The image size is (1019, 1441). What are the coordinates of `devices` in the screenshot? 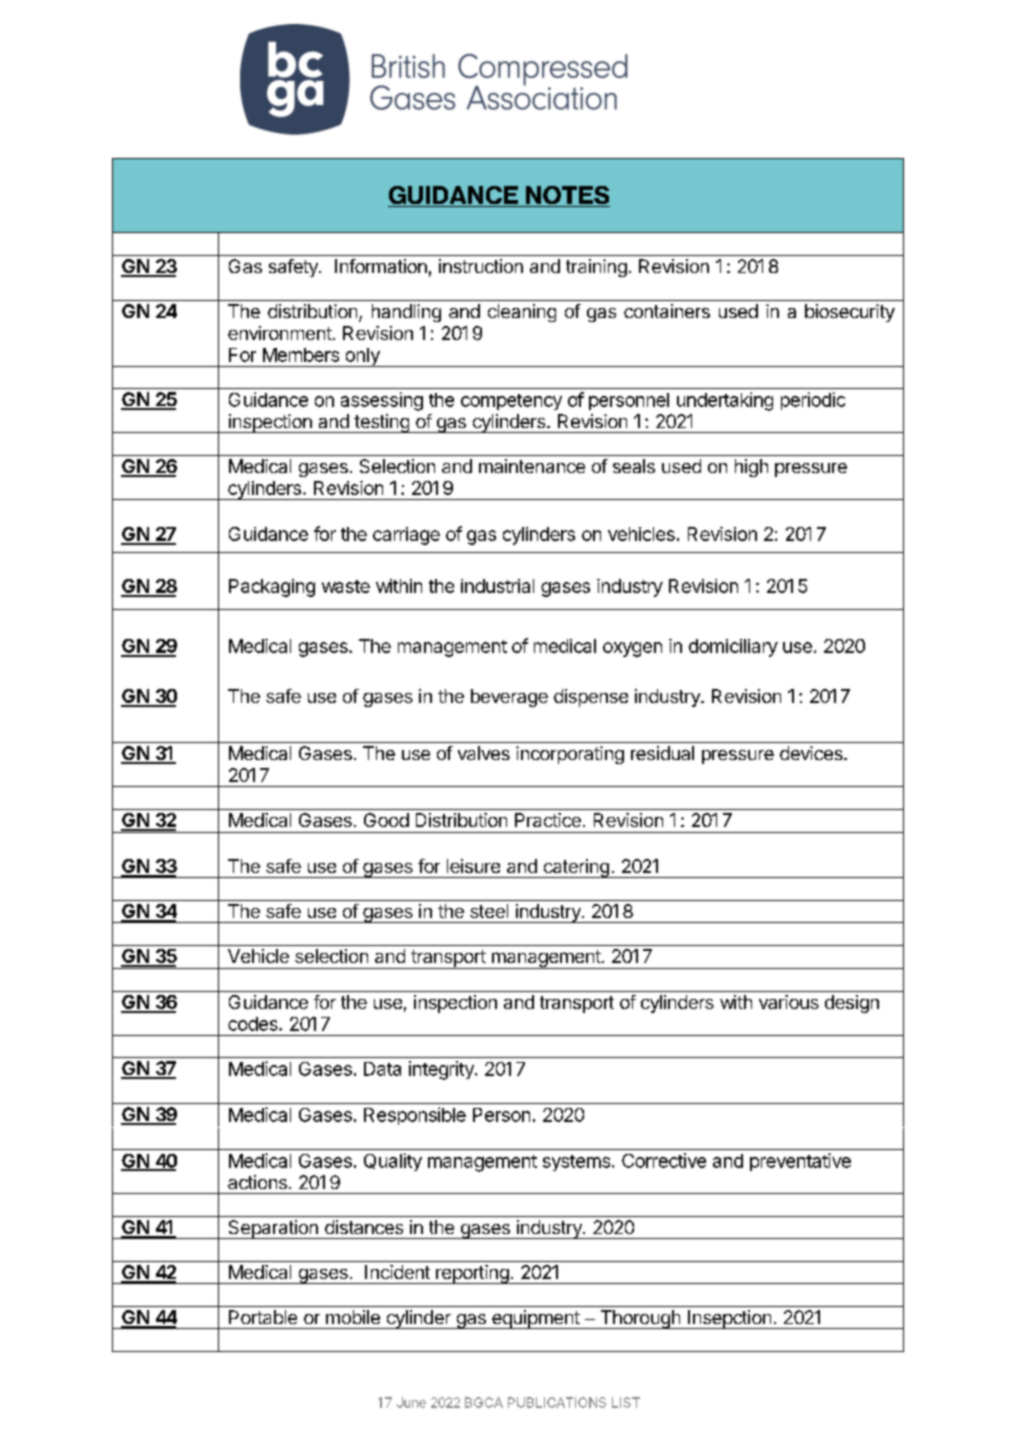 It's located at (812, 753).
